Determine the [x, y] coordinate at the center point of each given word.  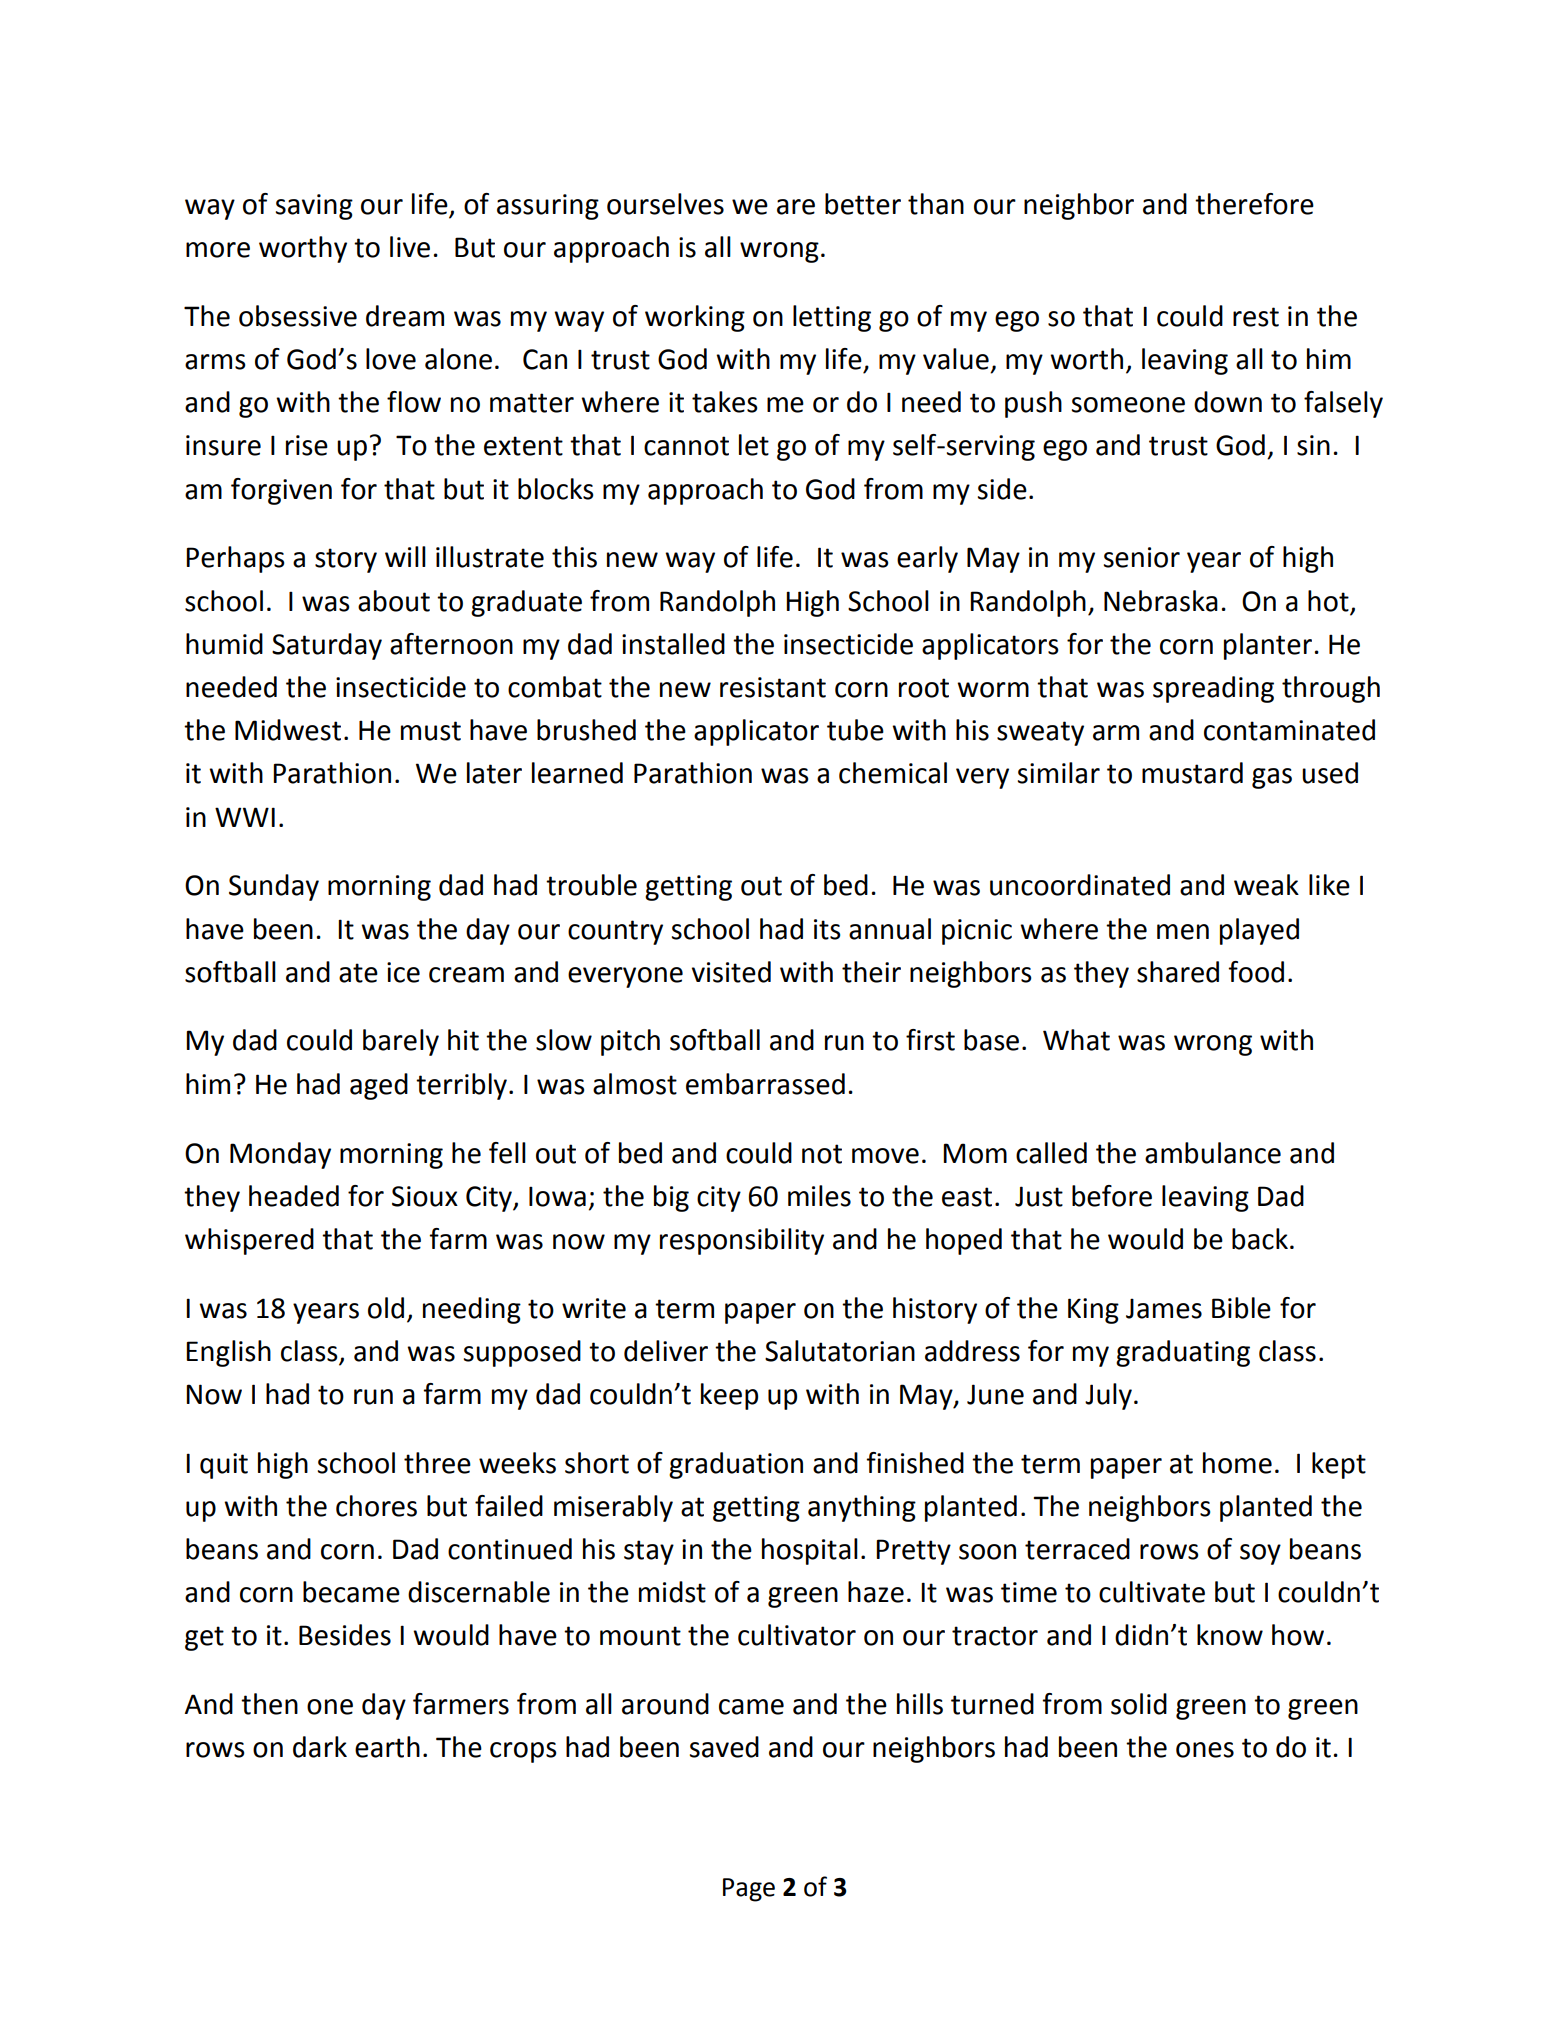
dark [320, 1747]
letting [832, 318]
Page [749, 1890]
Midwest [288, 730]
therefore [1254, 204]
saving [314, 207]
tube [855, 730]
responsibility [742, 1241]
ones [1205, 1750]
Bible [1241, 1308]
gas [1272, 778]
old [386, 1308]
